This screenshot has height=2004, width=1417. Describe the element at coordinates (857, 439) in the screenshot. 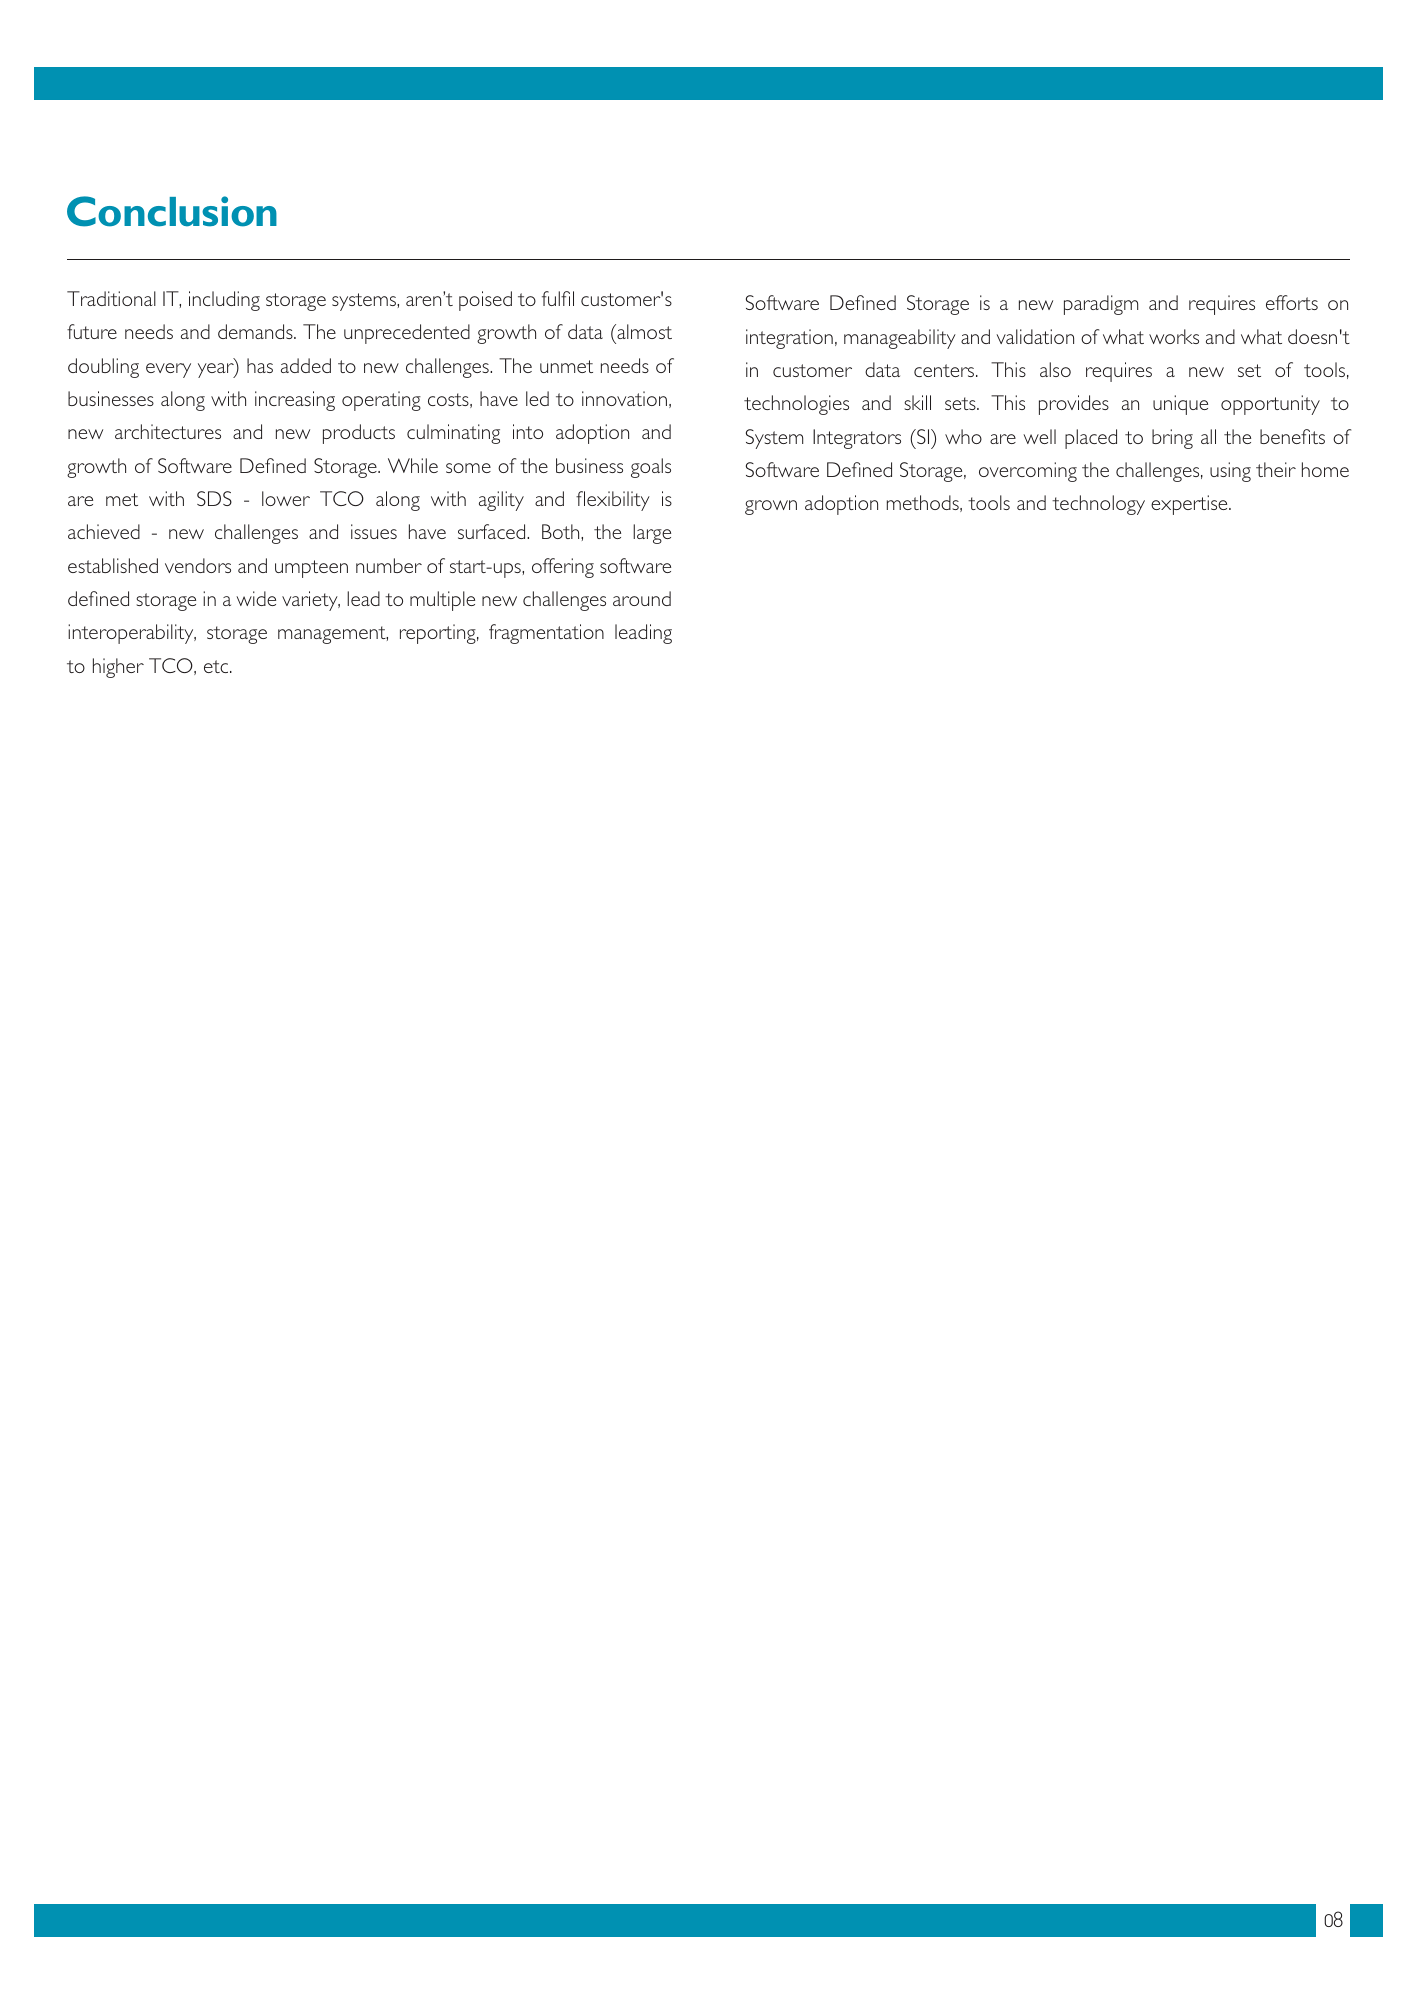

I see `Integrators` at that location.
